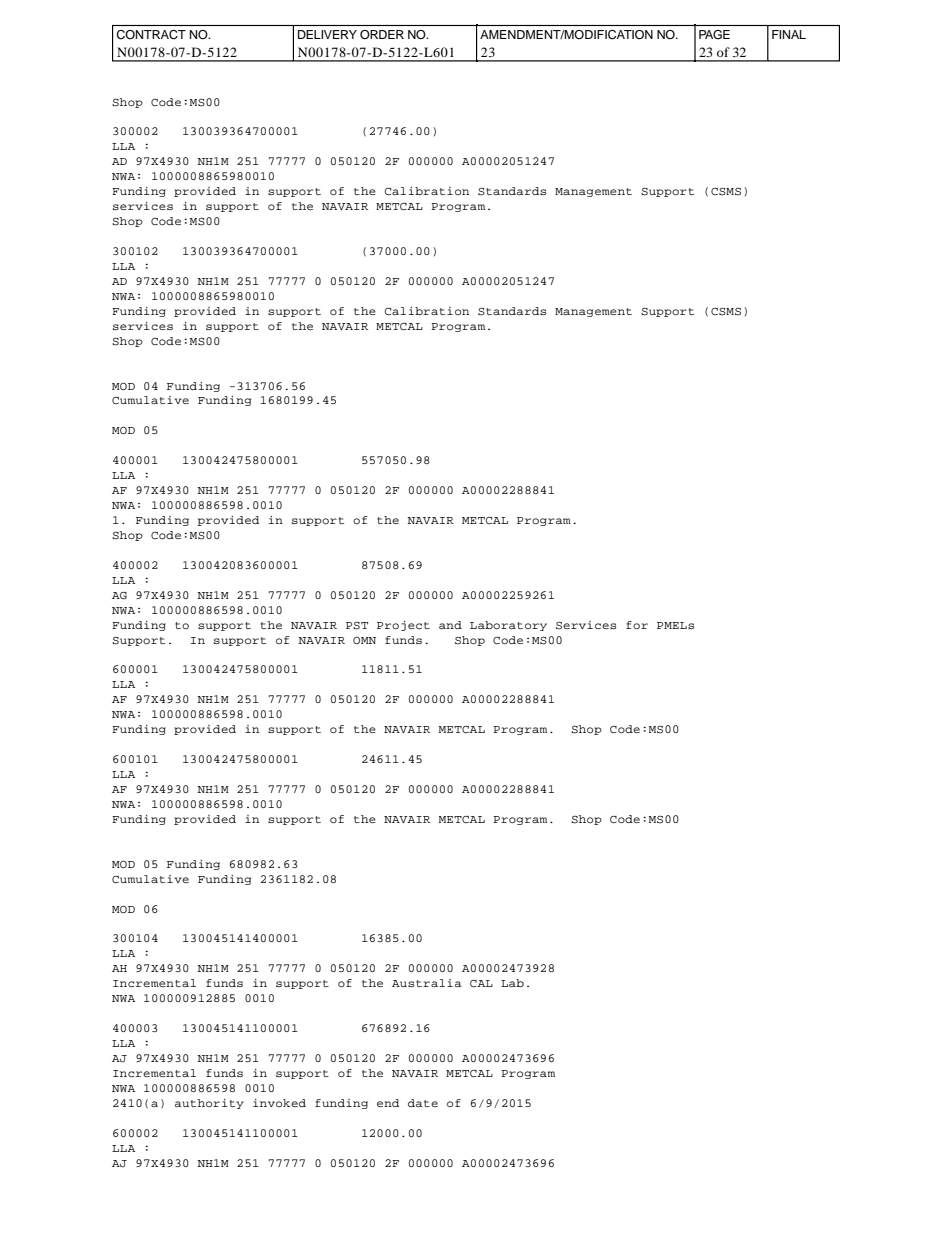  Describe the element at coordinates (209, 1104) in the screenshot. I see `authority` at that location.
